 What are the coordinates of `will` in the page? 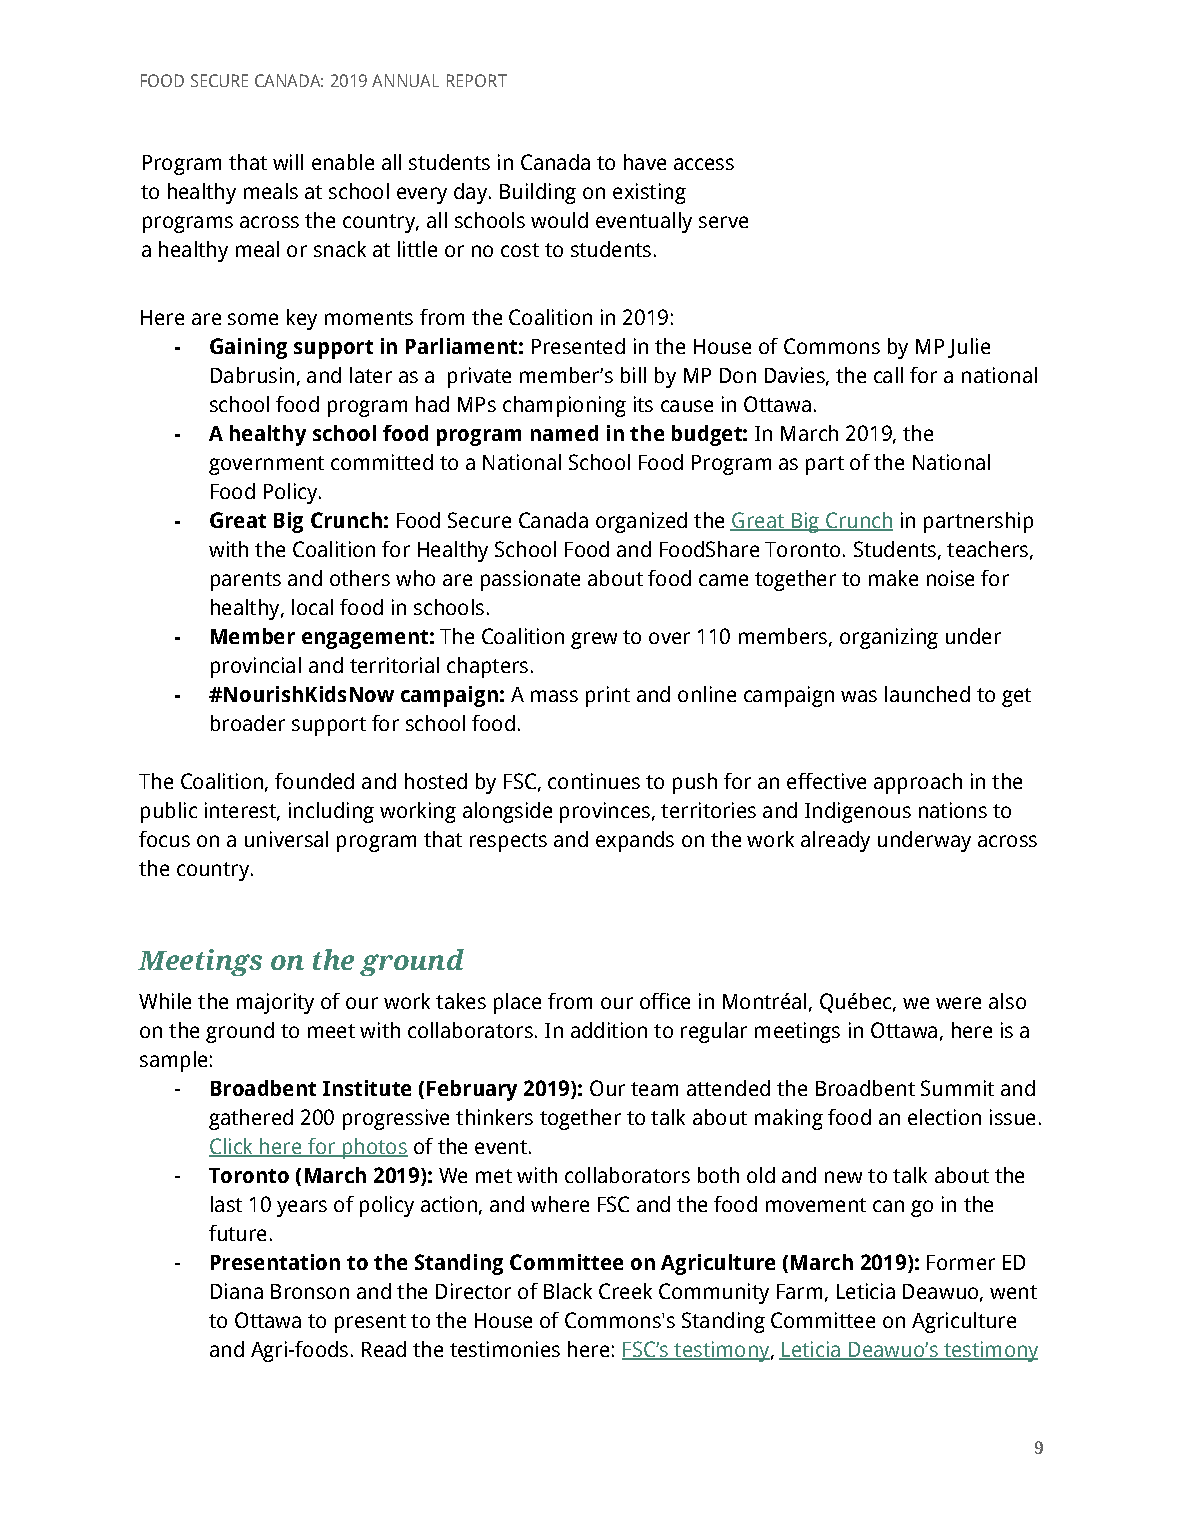 It's located at (288, 162).
